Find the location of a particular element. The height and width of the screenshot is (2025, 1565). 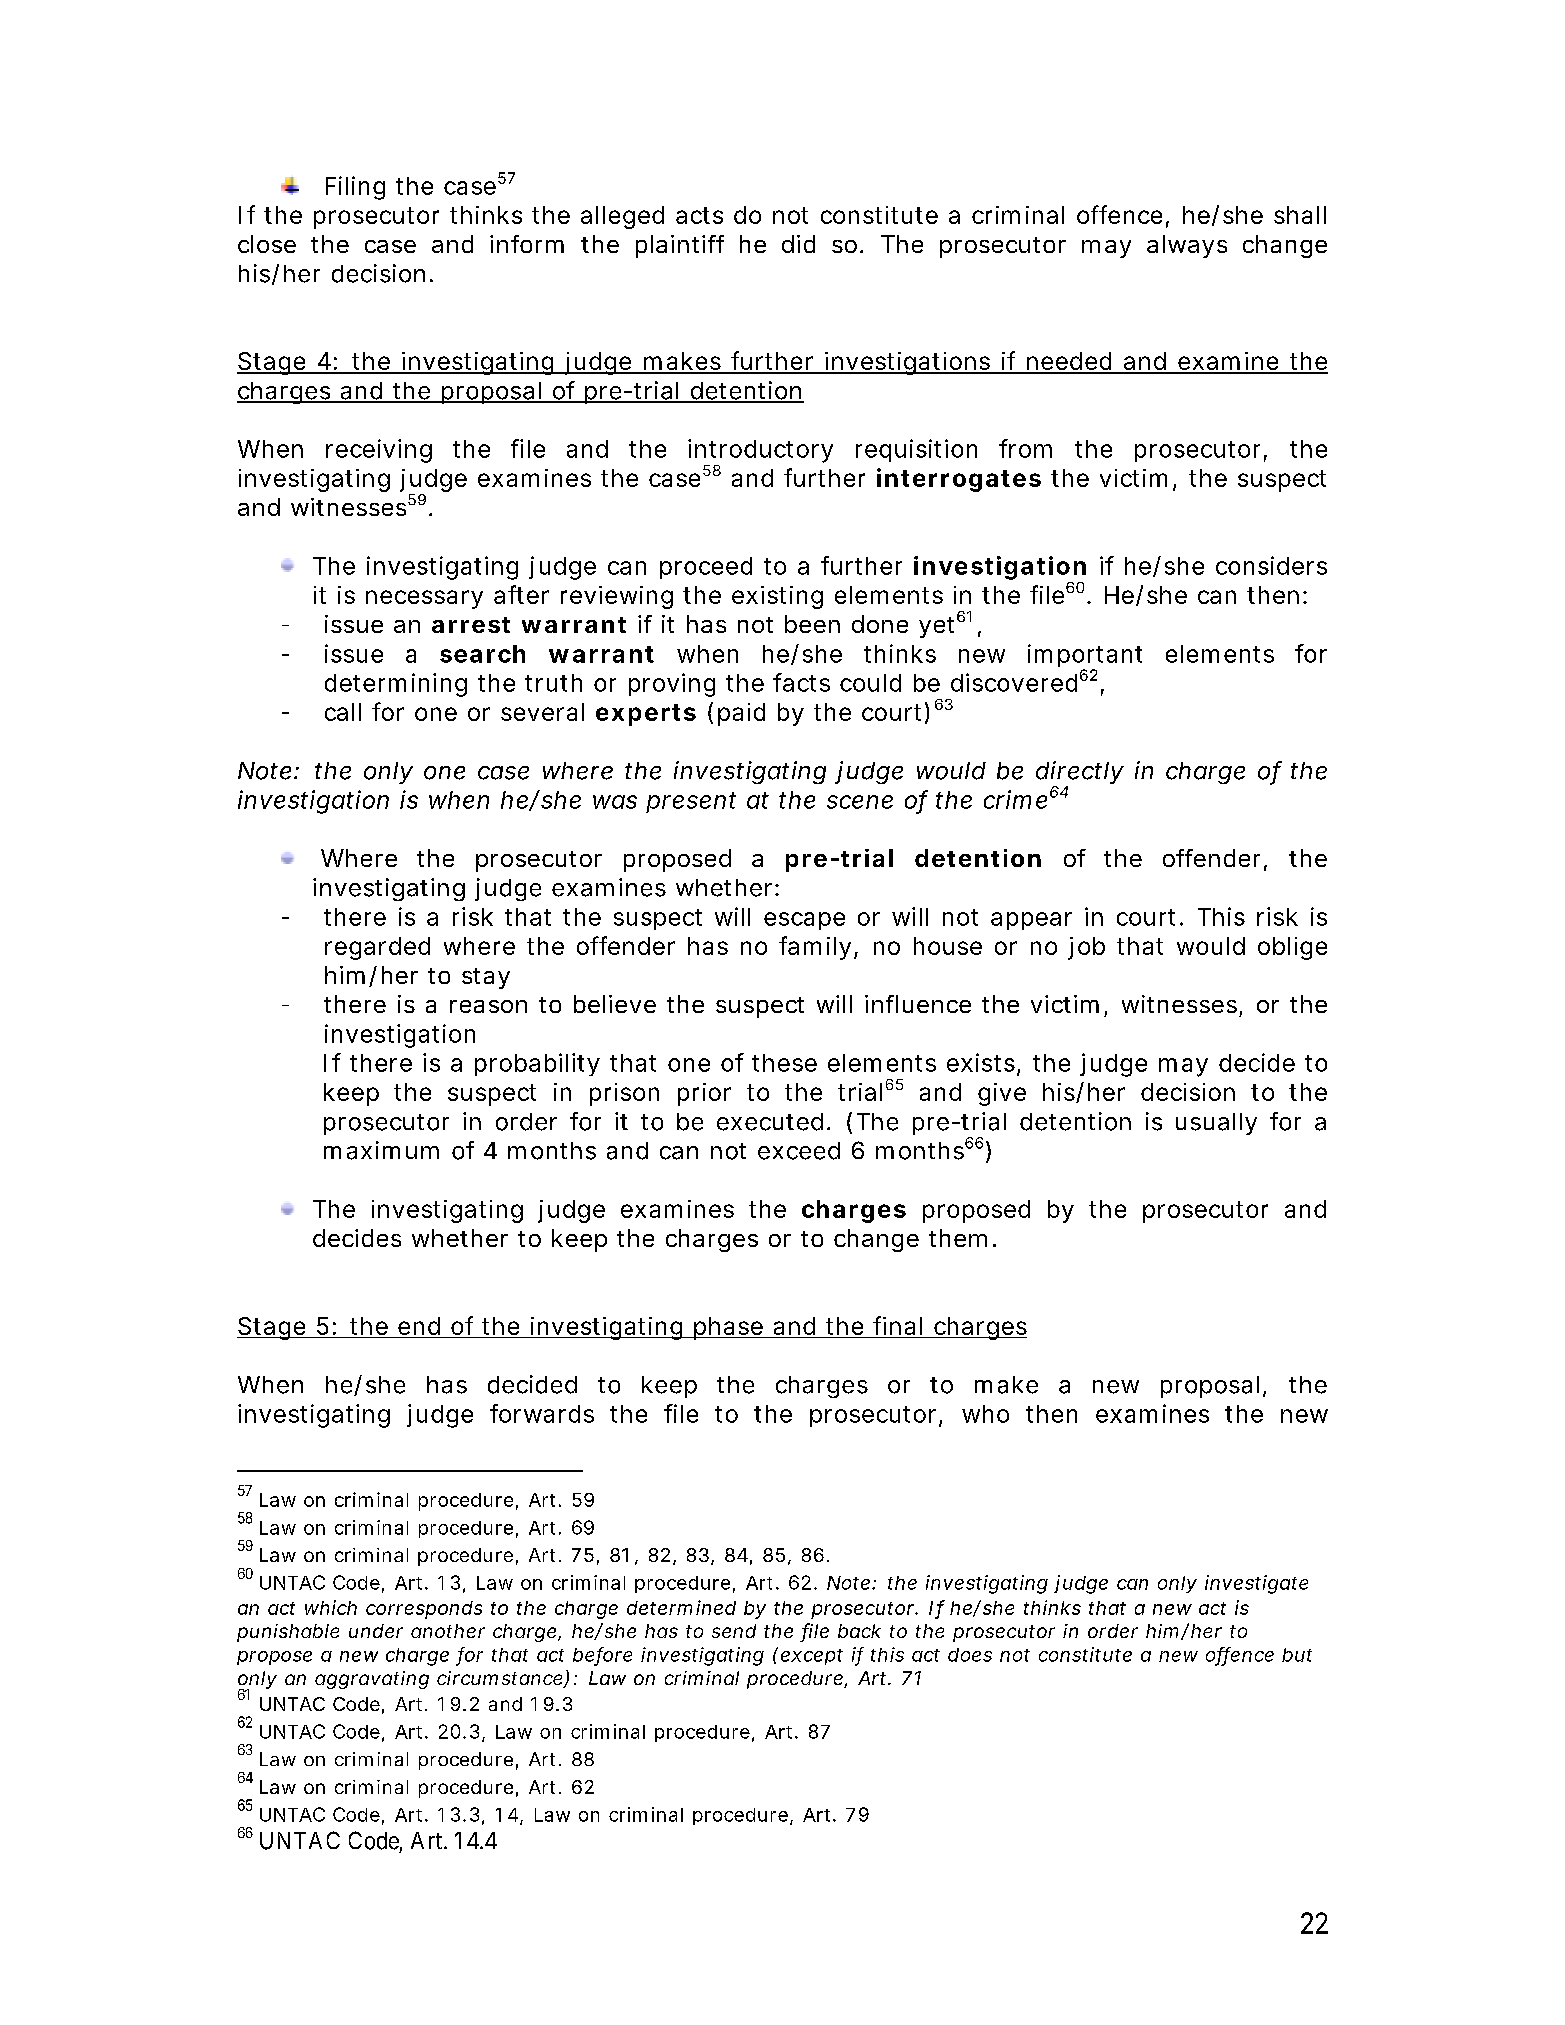

investigate is located at coordinates (1256, 1584).
